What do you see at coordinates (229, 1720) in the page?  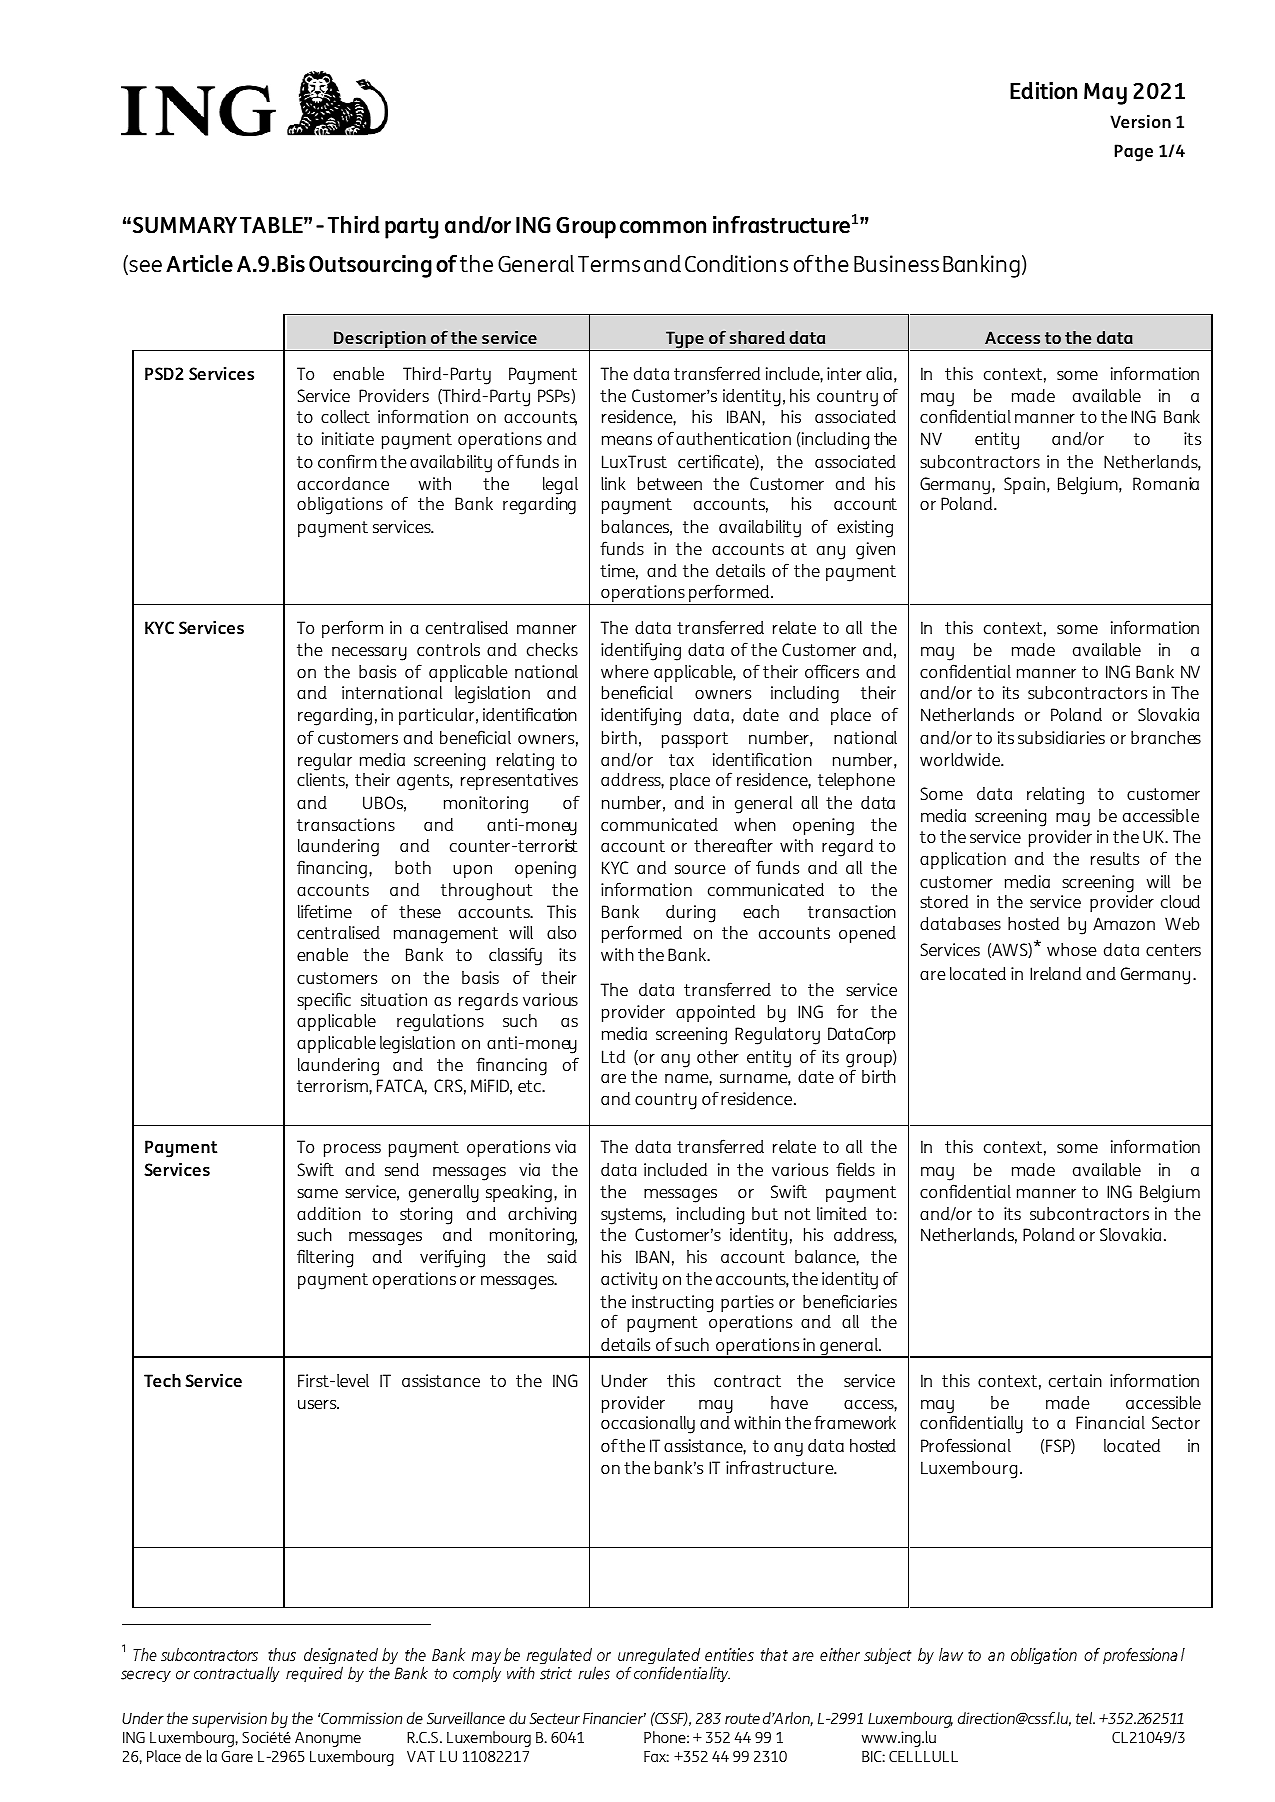 I see `supervision` at bounding box center [229, 1720].
